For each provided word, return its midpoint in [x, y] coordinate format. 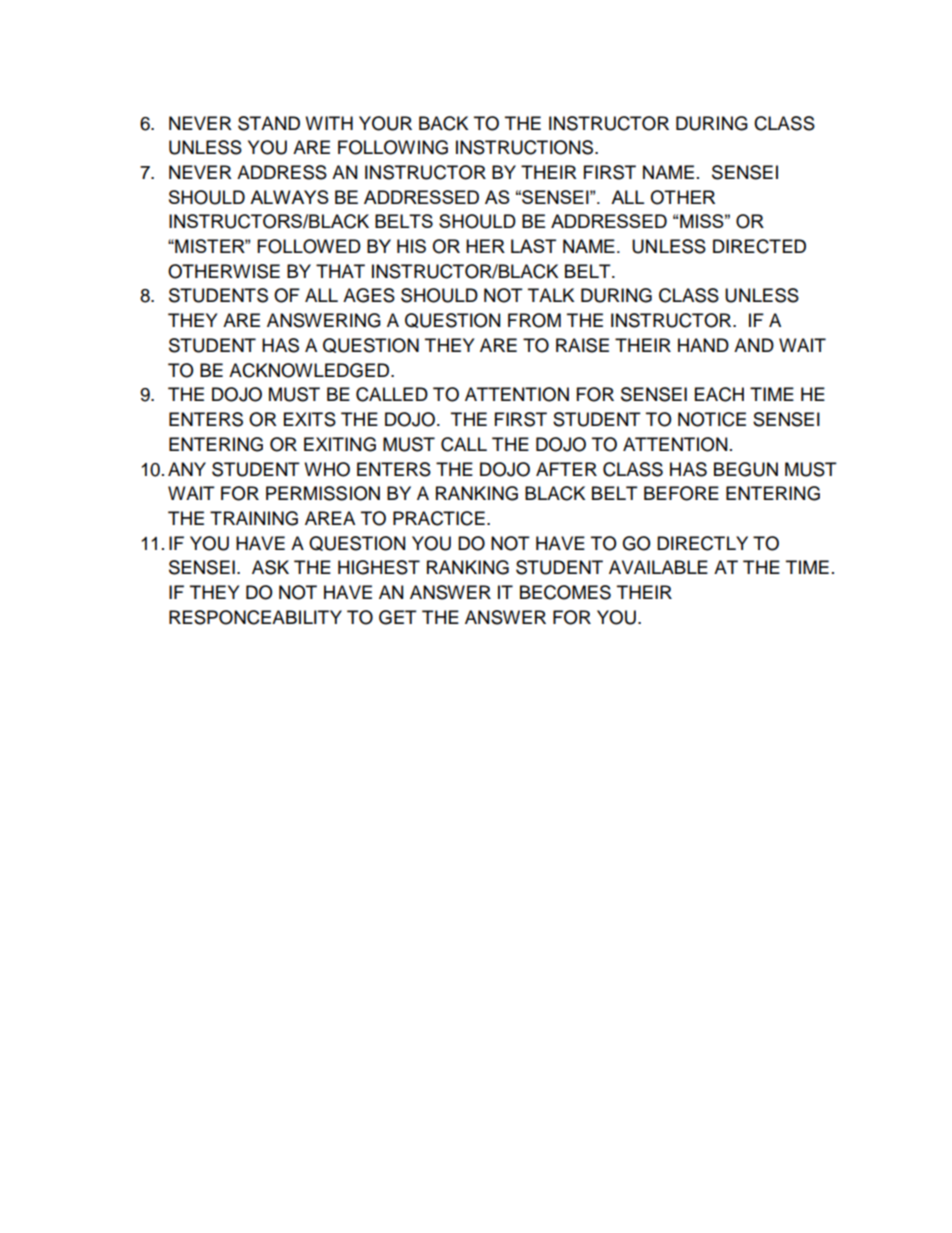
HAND [703, 345]
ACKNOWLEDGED [310, 370]
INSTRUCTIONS [526, 147]
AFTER [566, 469]
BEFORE [681, 493]
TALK [551, 295]
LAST [533, 246]
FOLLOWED [309, 246]
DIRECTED [759, 246]
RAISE [582, 345]
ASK [270, 567]
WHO [327, 469]
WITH [329, 123]
